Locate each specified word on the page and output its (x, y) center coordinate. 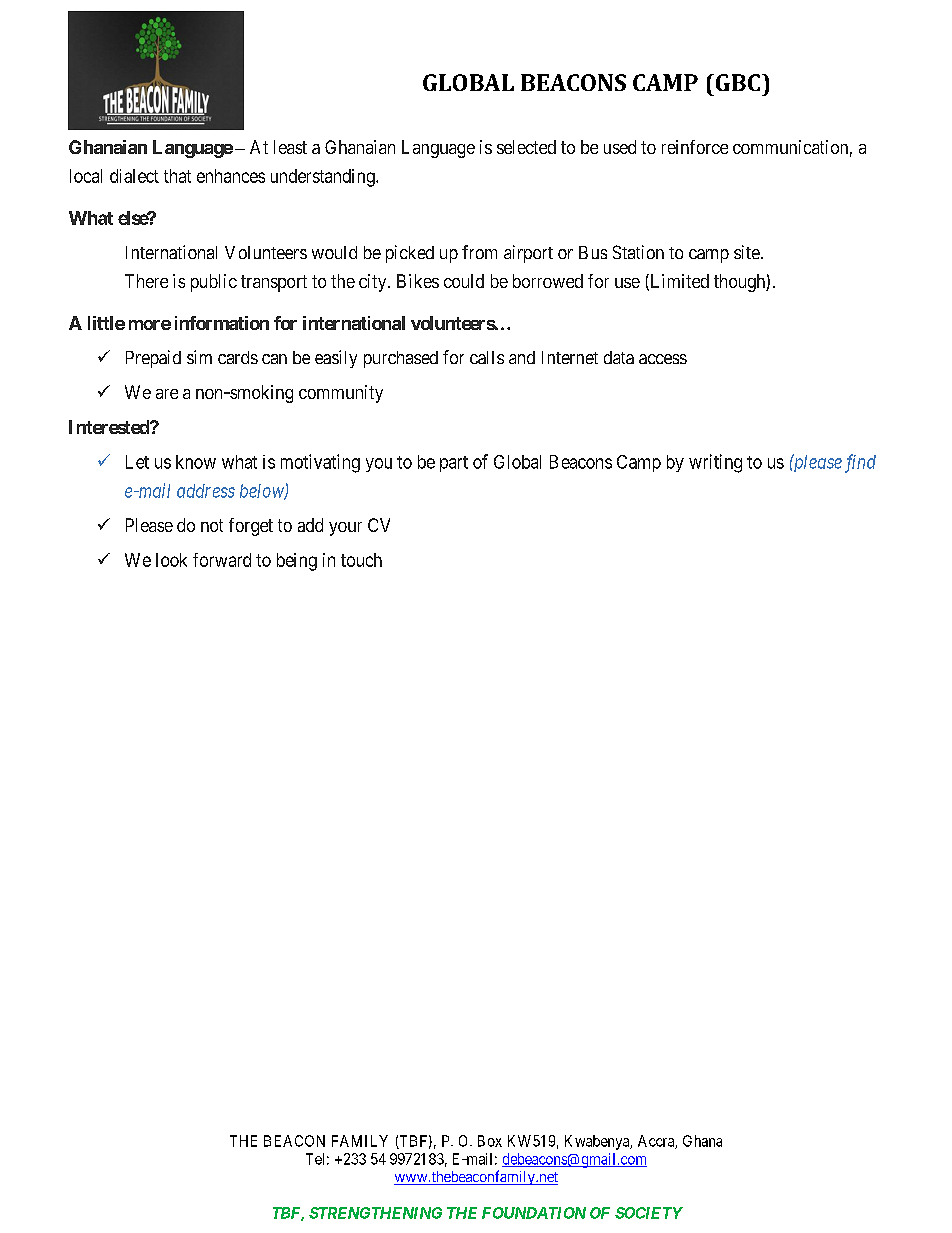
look (171, 560)
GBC (736, 82)
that (177, 176)
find (860, 463)
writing (715, 463)
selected (526, 147)
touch (361, 560)
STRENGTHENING (375, 1213)
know (196, 462)
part (454, 464)
